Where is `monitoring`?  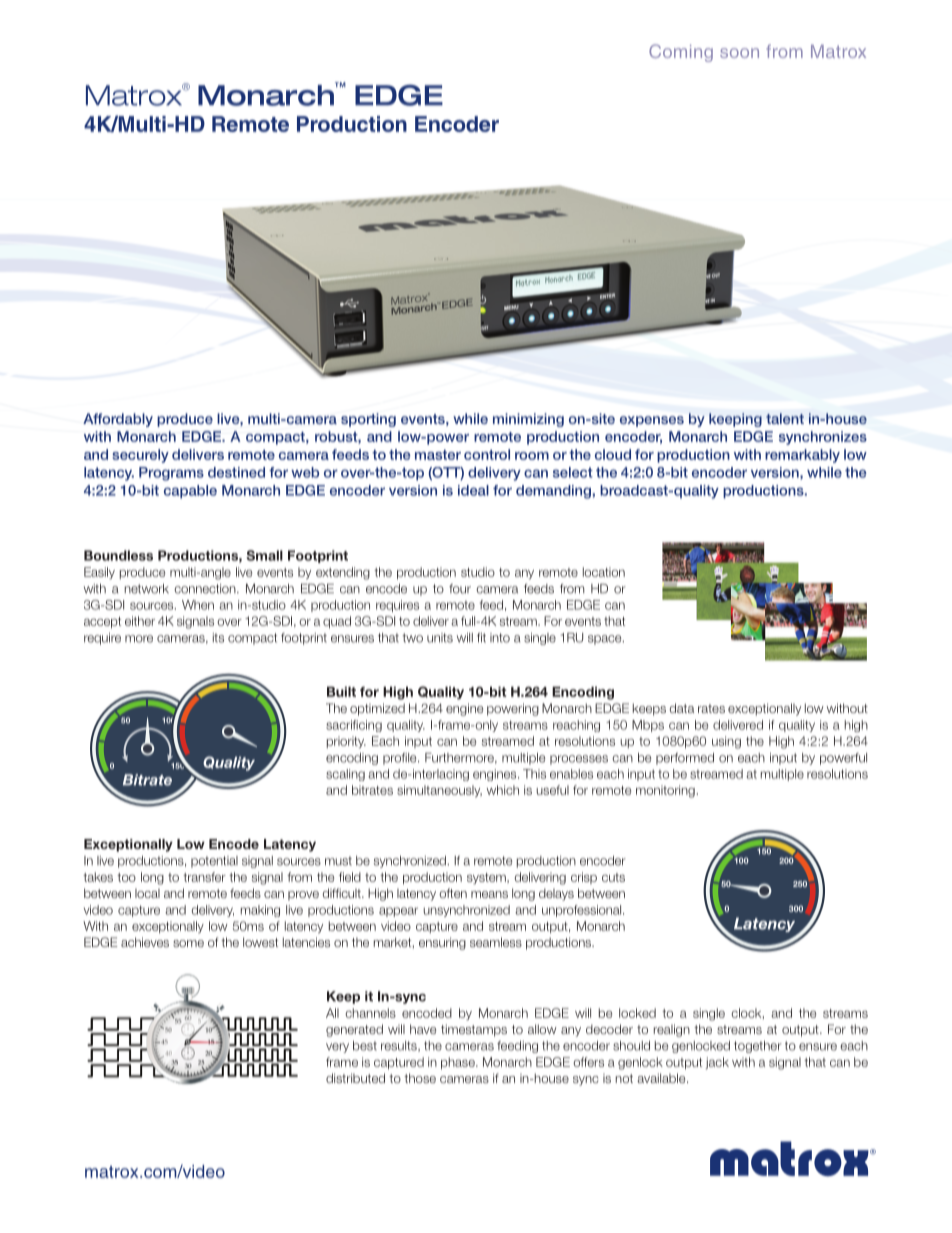
monitoring is located at coordinates (665, 791).
